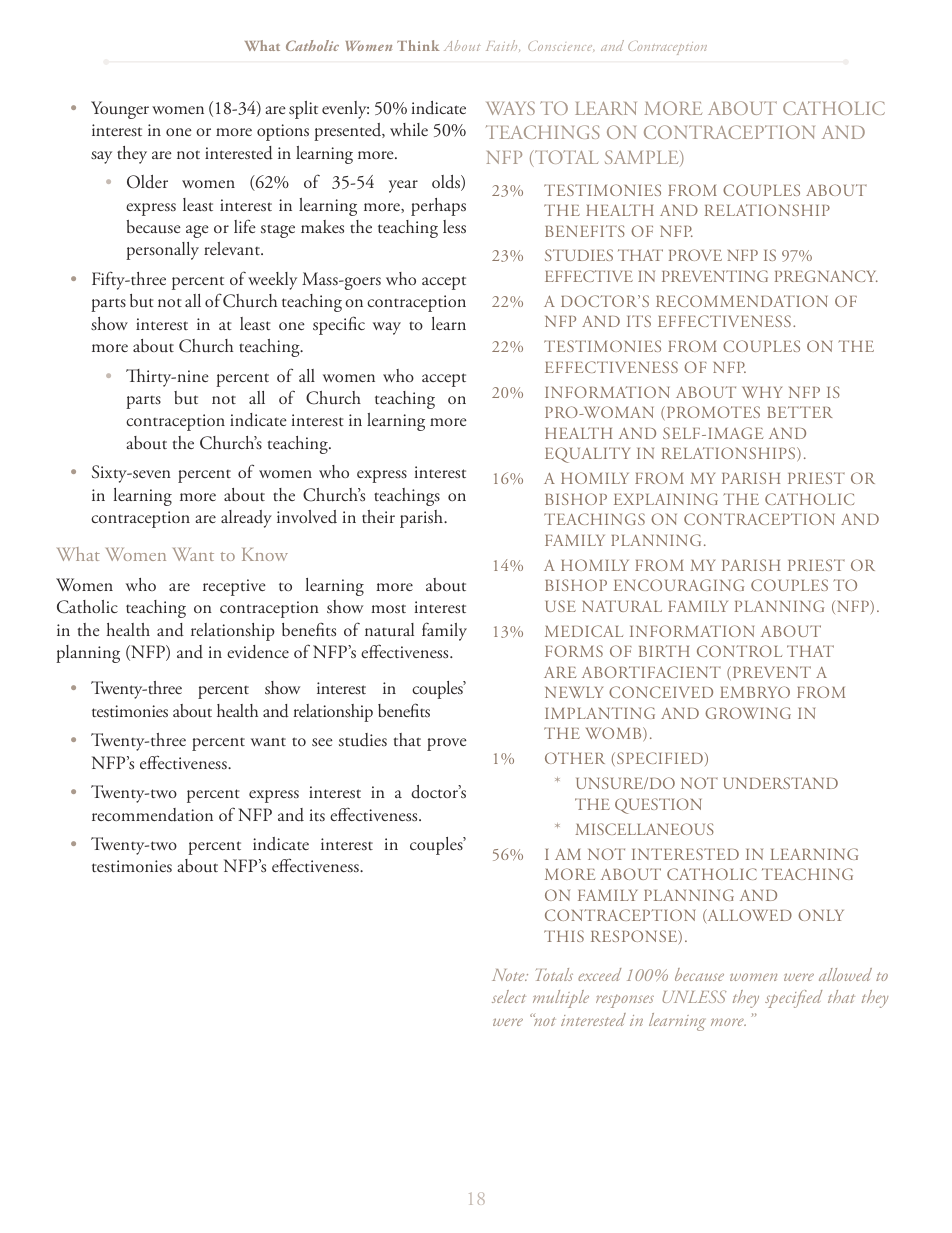 This screenshot has height=1233, width=952. What do you see at coordinates (748, 713) in the screenshot?
I see `GROWING` at bounding box center [748, 713].
